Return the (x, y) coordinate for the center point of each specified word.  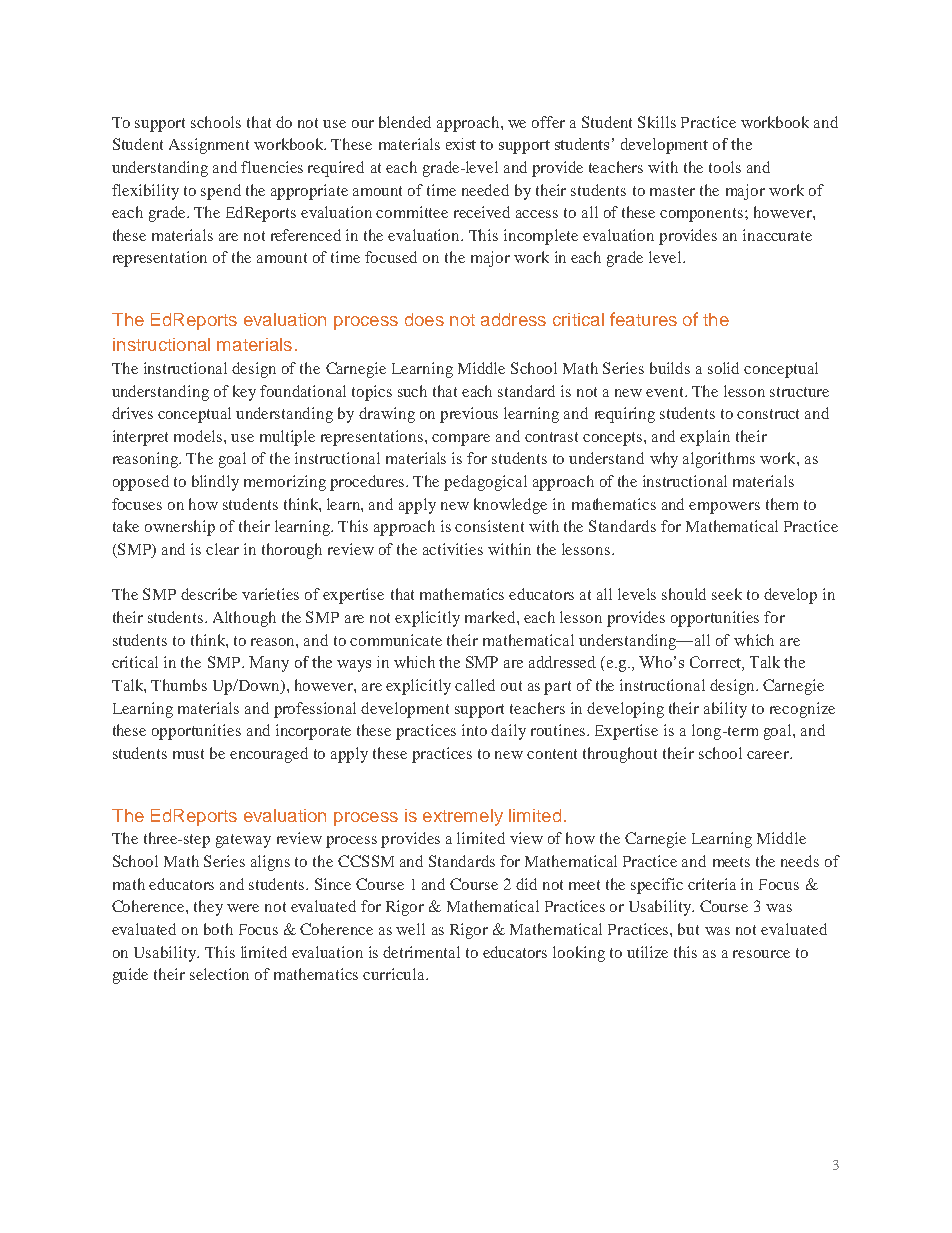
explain (705, 438)
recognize (802, 710)
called (475, 685)
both (218, 929)
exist (461, 144)
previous (469, 415)
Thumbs (179, 685)
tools (725, 167)
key (244, 393)
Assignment (209, 146)
